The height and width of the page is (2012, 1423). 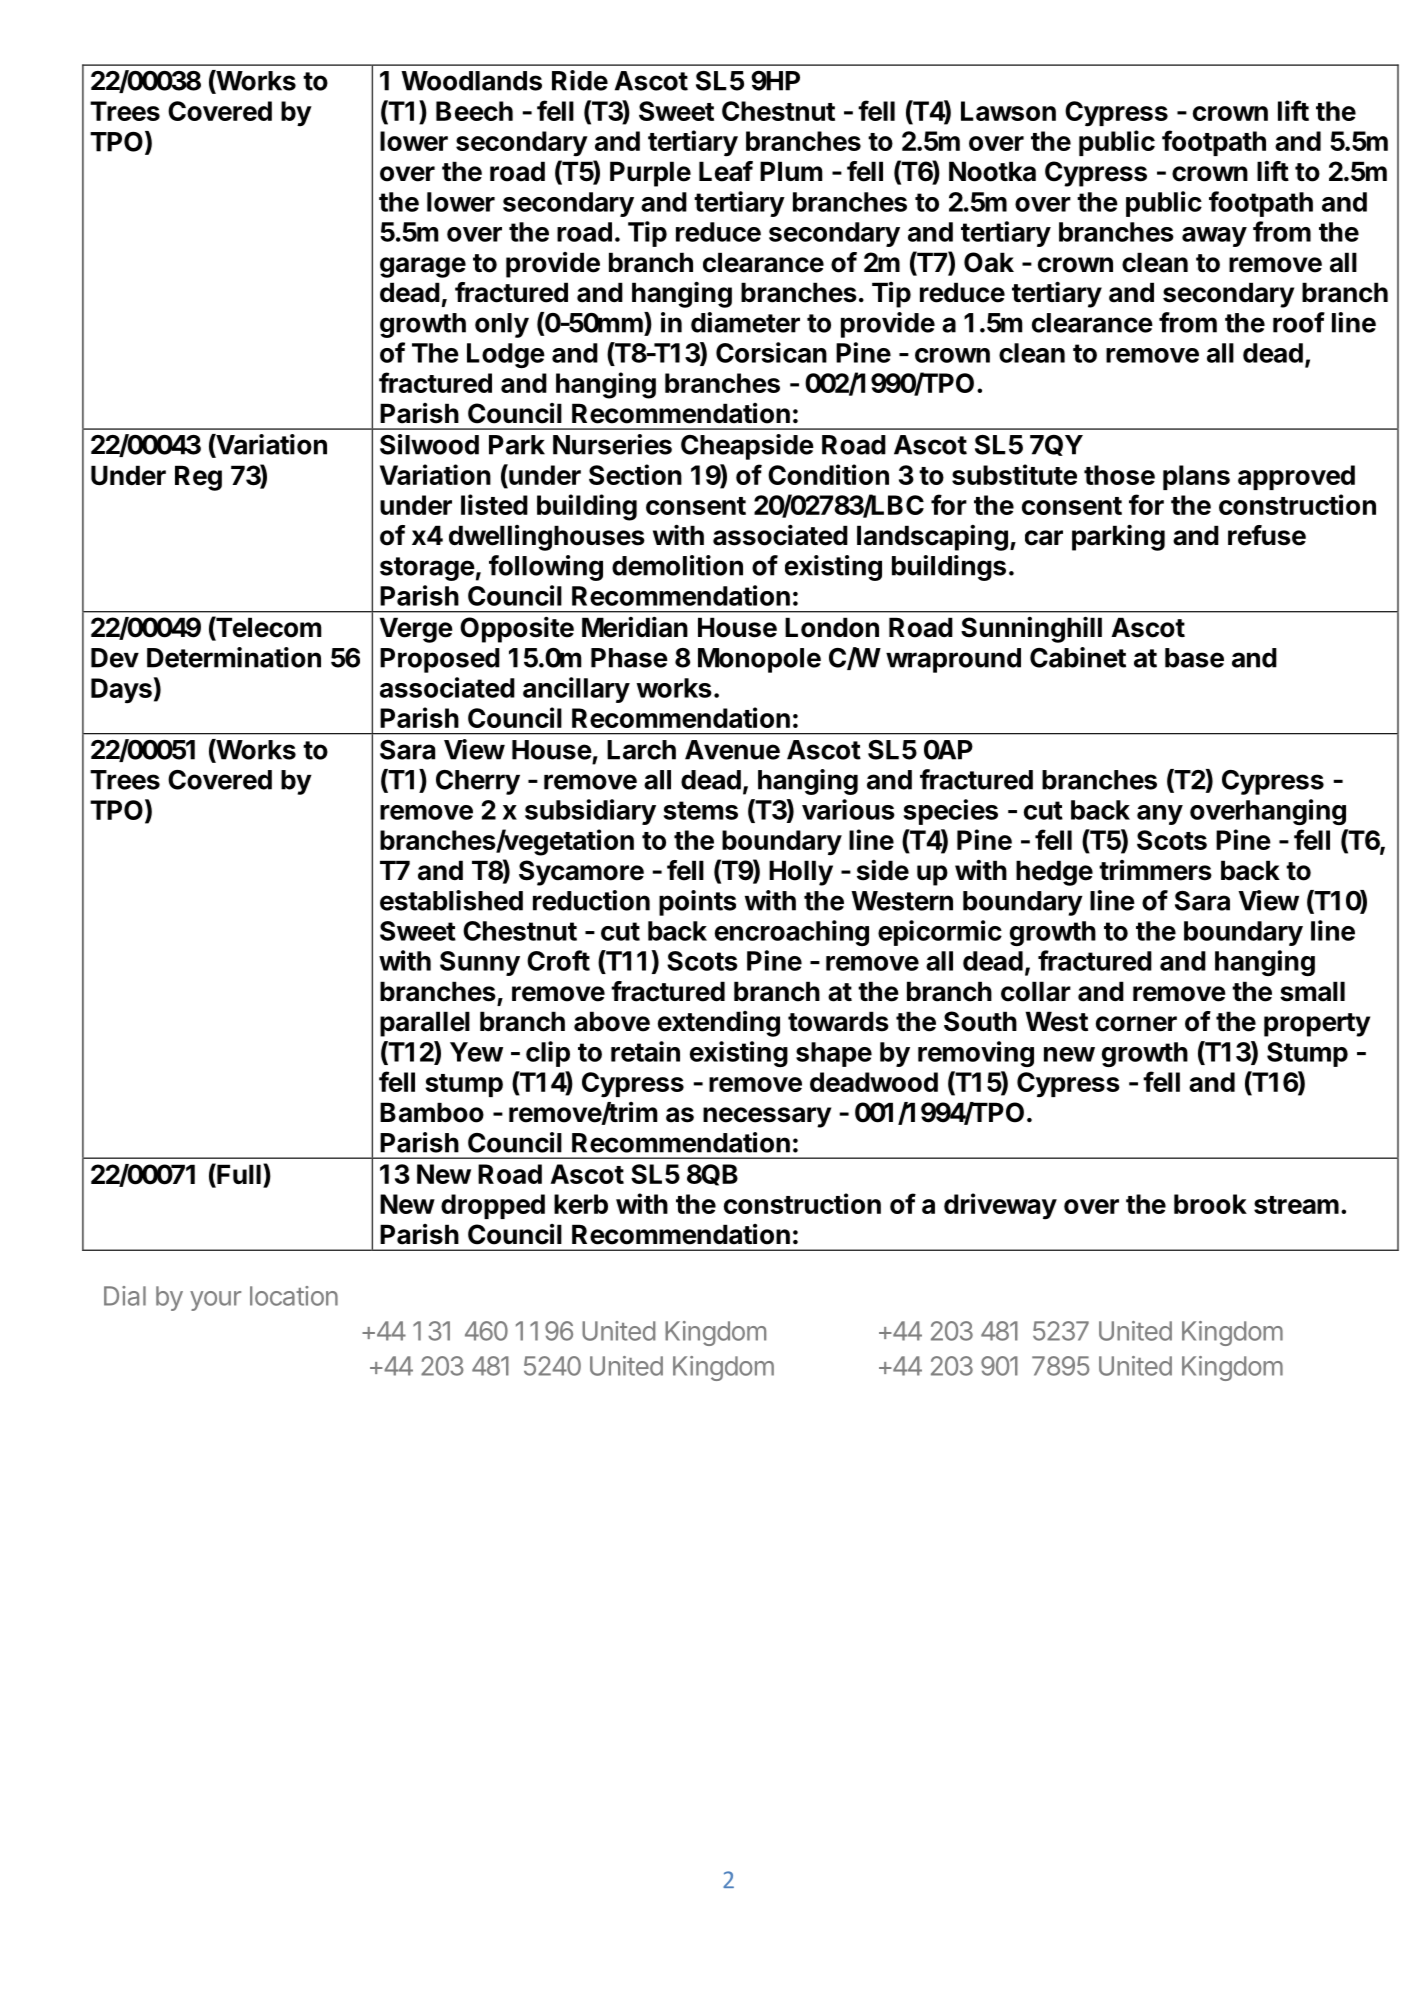 What do you see at coordinates (581, 1204) in the page?
I see `kerb` at bounding box center [581, 1204].
